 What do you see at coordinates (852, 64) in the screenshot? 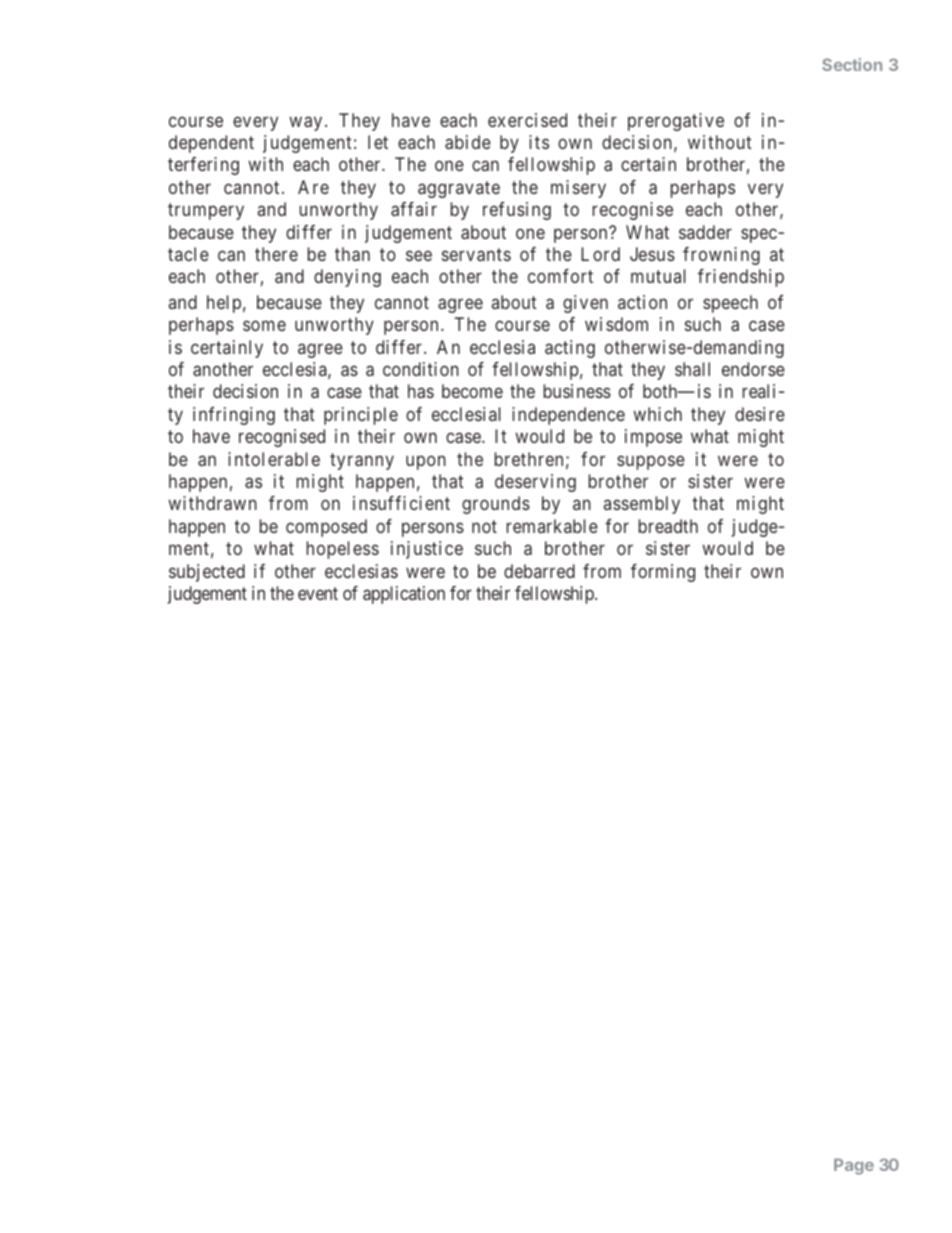
I see `Section` at bounding box center [852, 64].
